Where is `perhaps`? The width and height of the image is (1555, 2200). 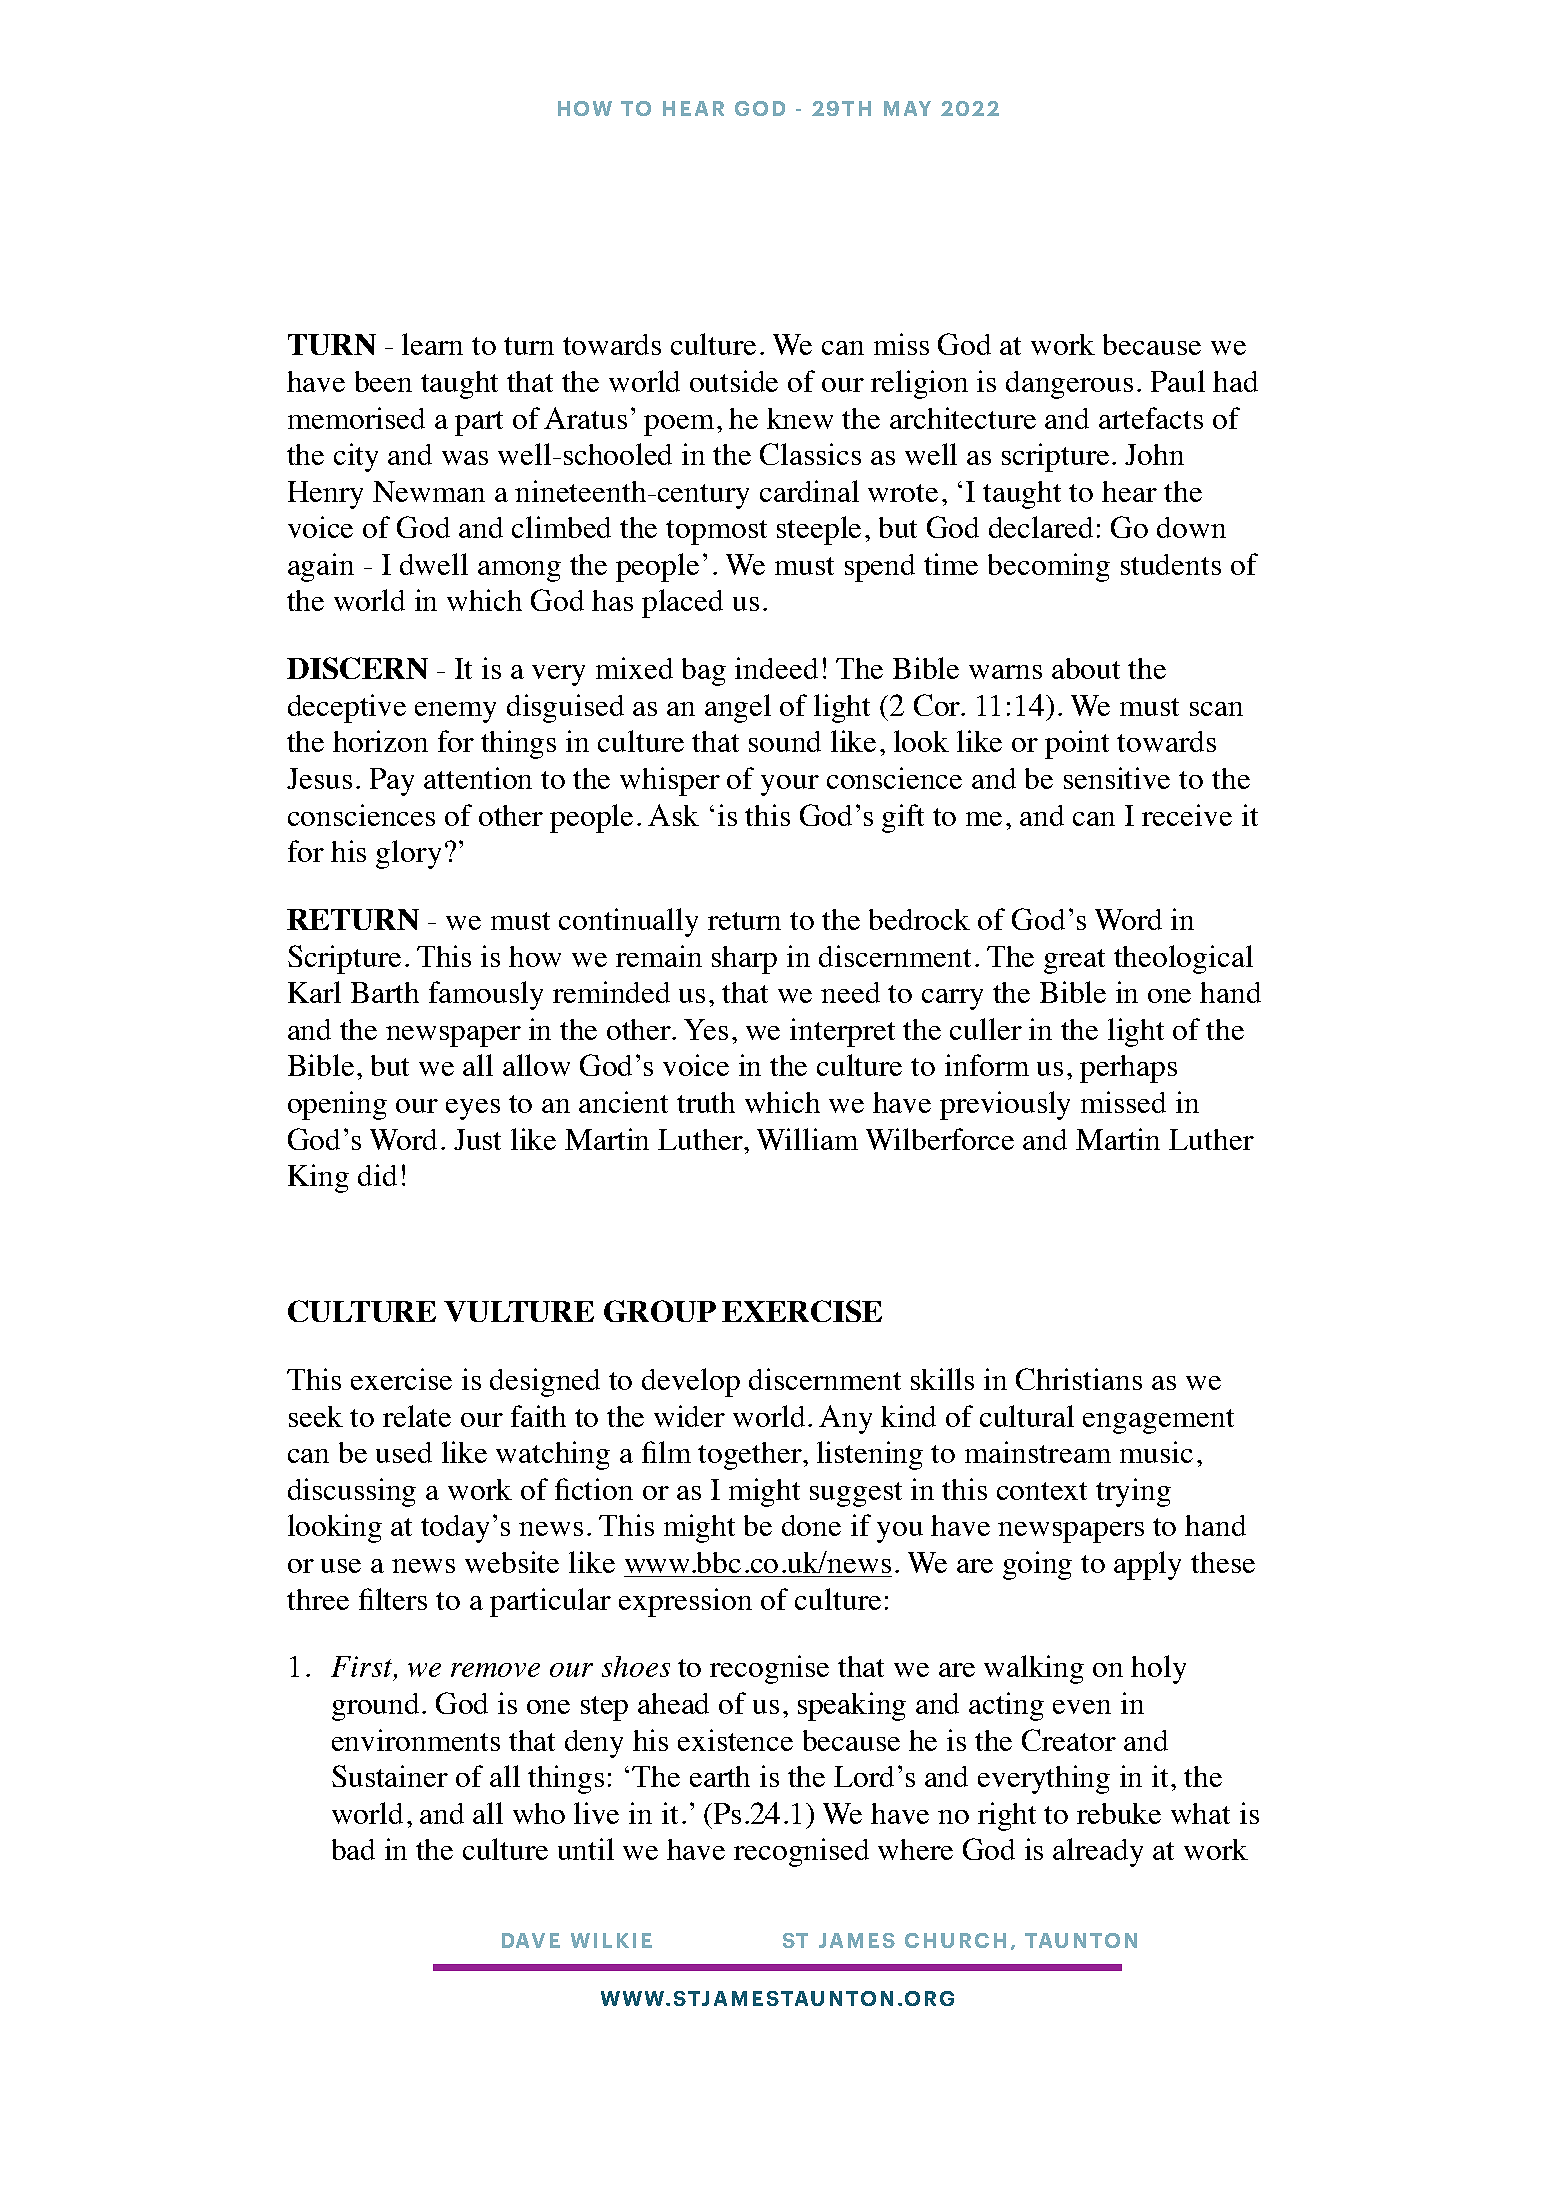
perhaps is located at coordinates (1128, 1069).
